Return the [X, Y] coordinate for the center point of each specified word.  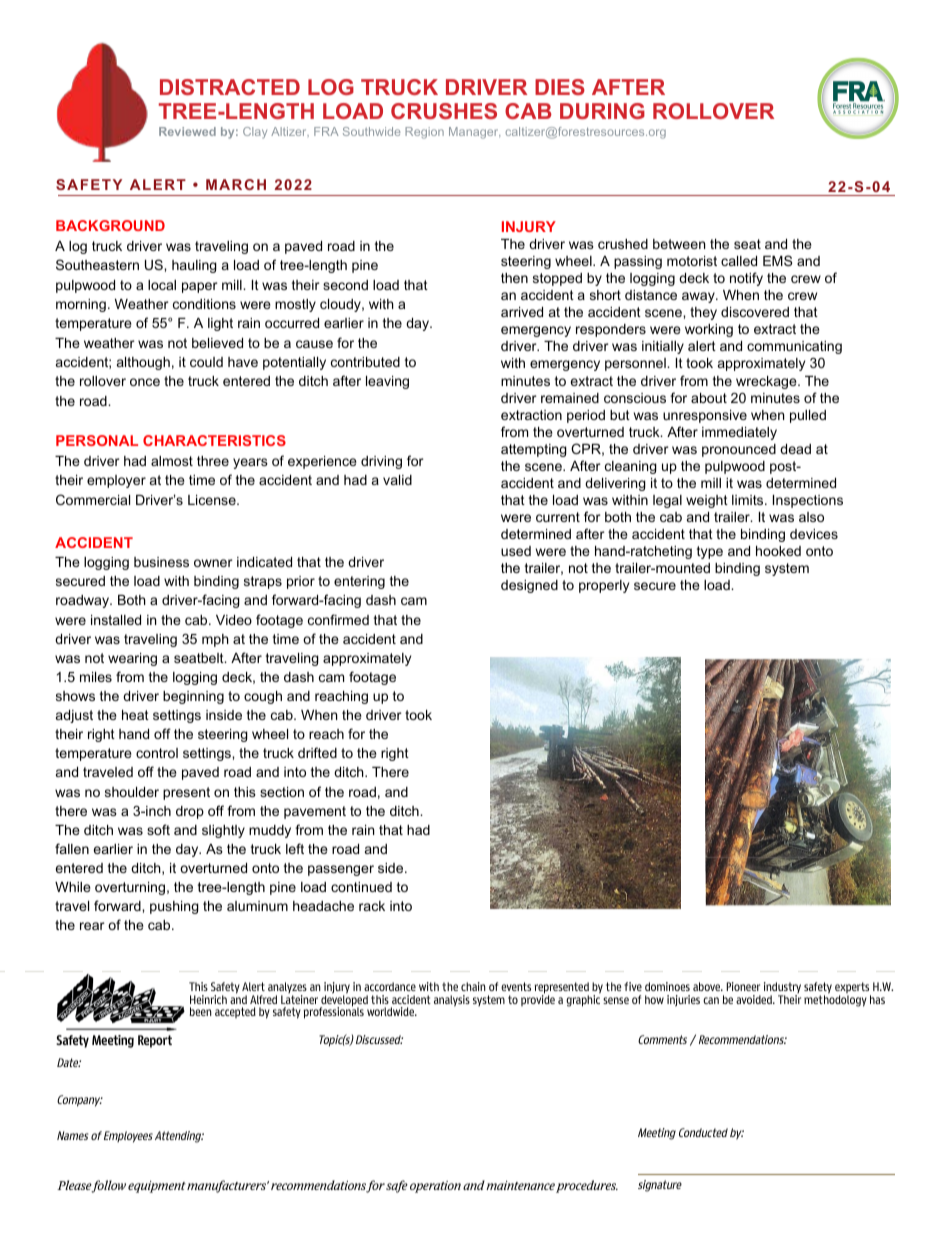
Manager [474, 133]
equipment [157, 1187]
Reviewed [187, 131]
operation [435, 1187]
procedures [587, 1186]
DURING [602, 111]
